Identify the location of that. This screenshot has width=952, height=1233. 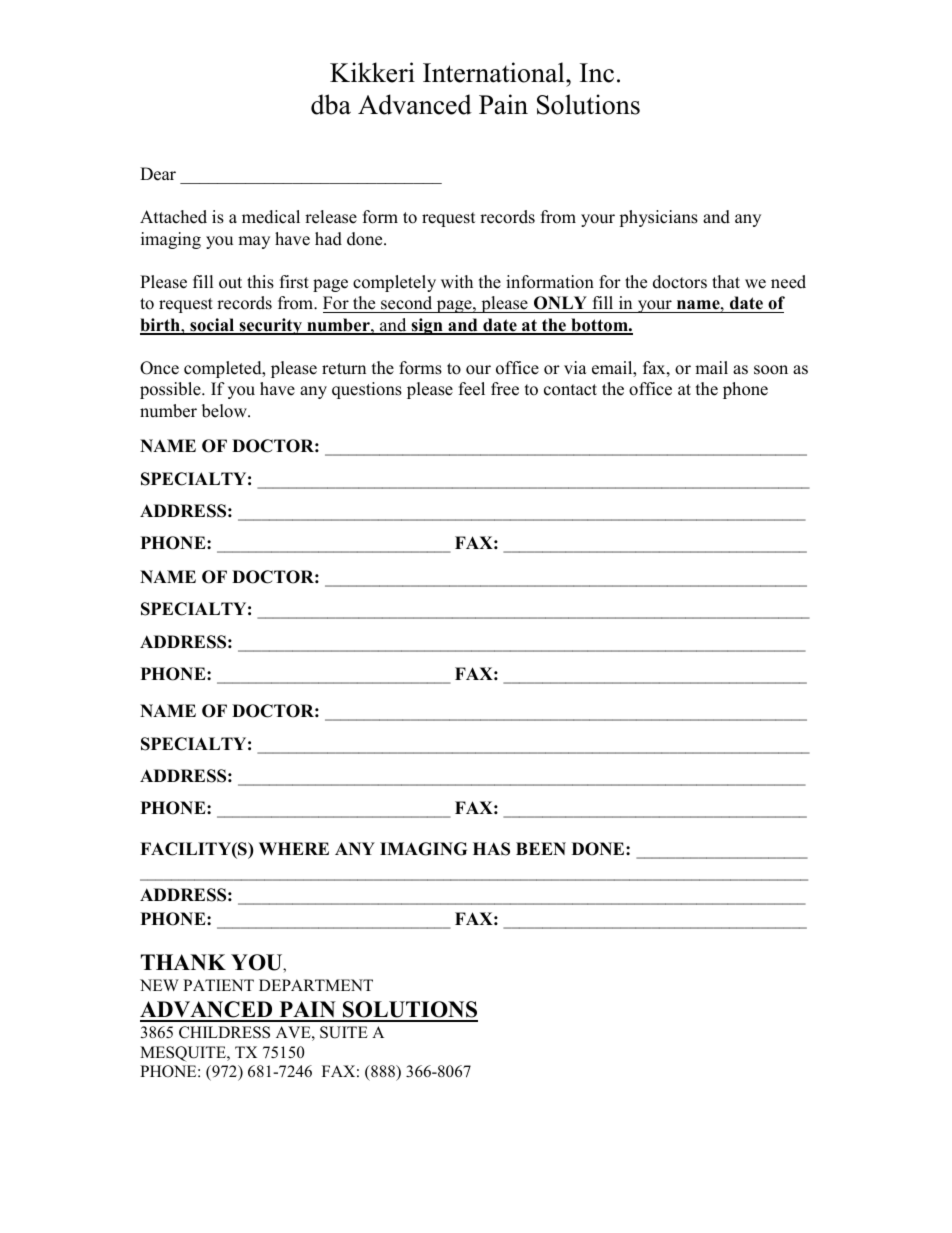
(726, 281).
